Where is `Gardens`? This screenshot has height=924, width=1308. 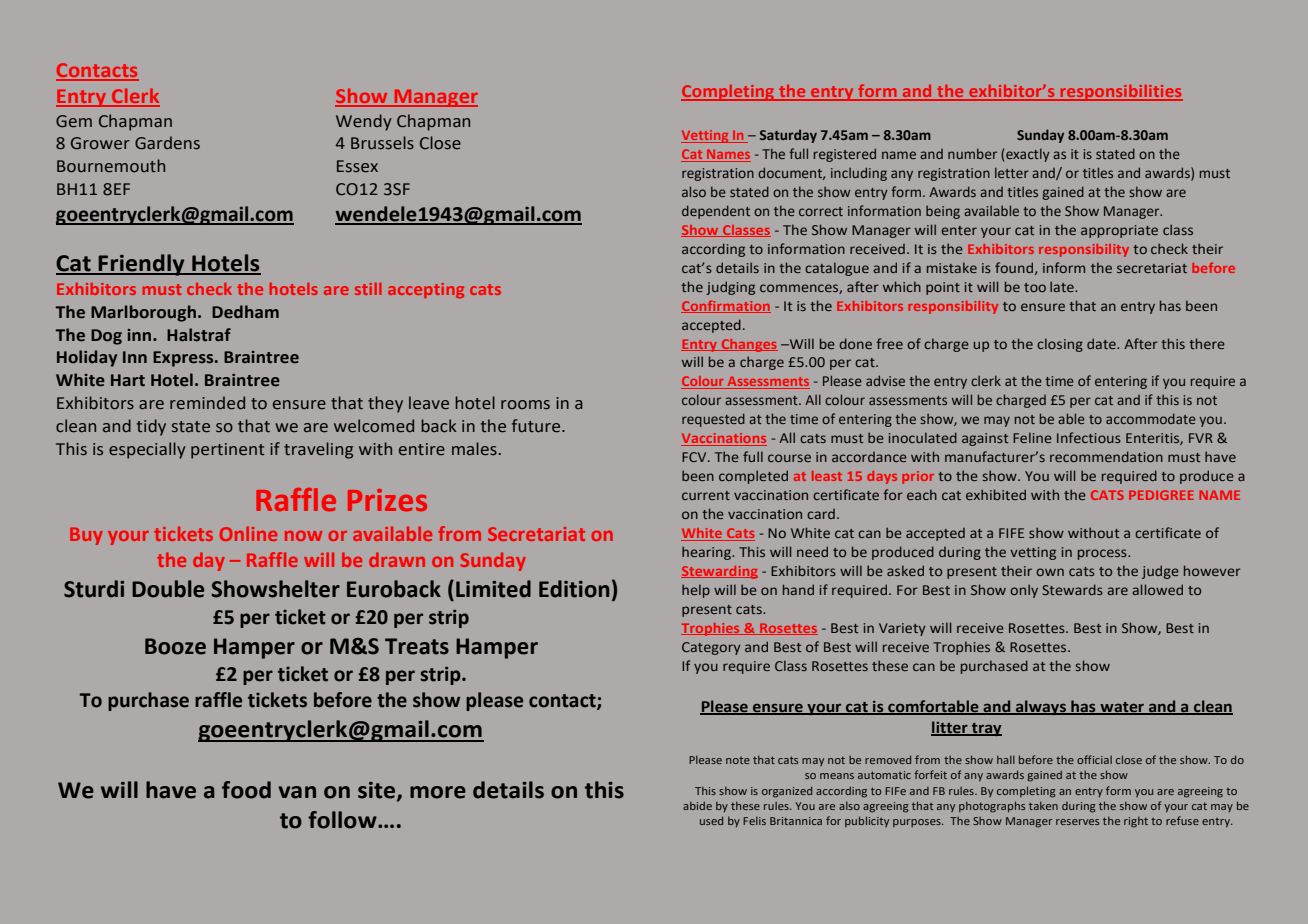
Gardens is located at coordinates (167, 143).
